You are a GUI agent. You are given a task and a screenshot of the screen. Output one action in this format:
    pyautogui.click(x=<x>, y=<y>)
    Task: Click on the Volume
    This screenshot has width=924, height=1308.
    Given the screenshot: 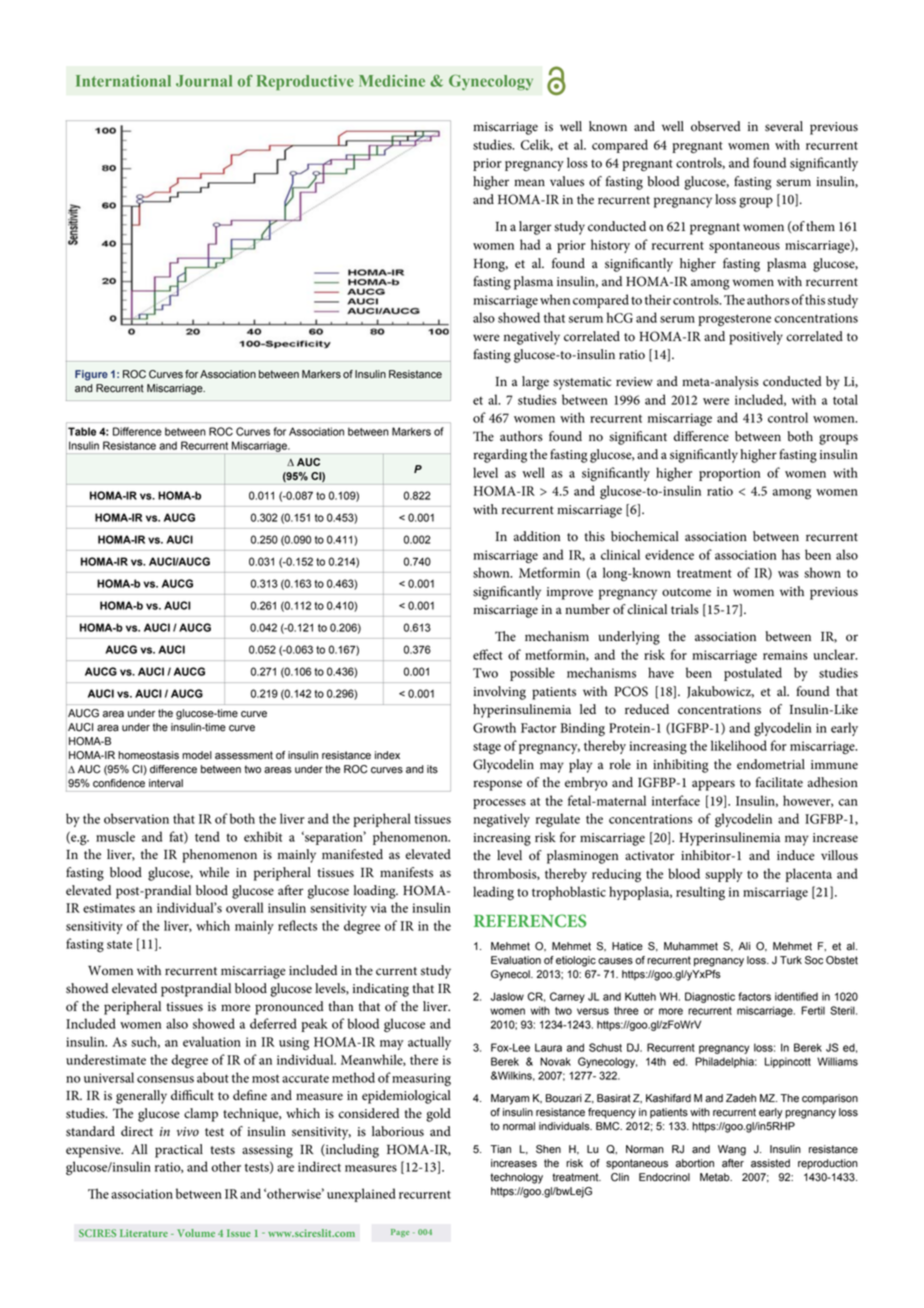 What is the action you would take?
    pyautogui.click(x=196, y=1233)
